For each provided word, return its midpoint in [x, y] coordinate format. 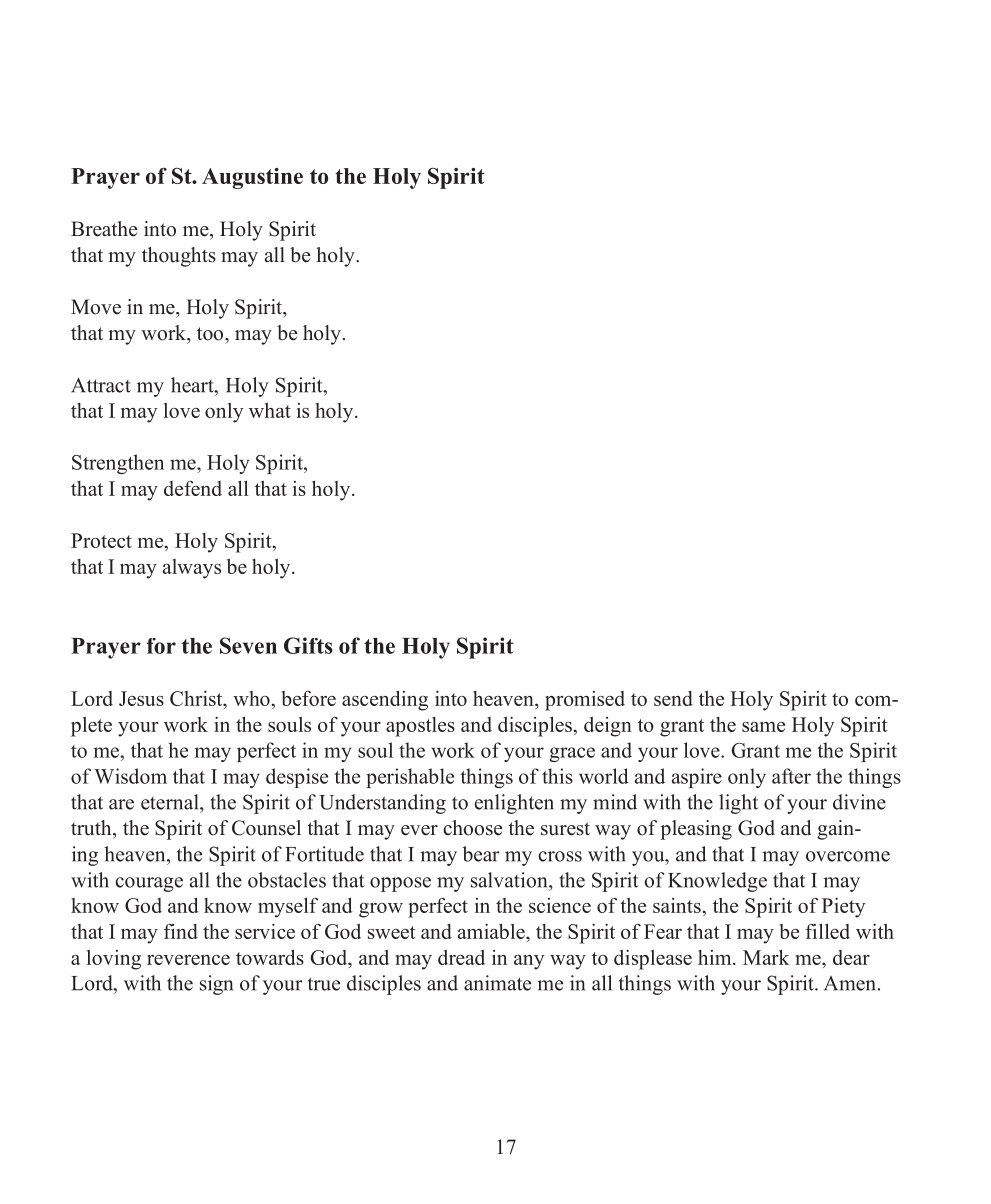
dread [461, 957]
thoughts [179, 257]
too [211, 334]
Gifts [308, 645]
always [192, 569]
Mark [766, 957]
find [181, 931]
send [673, 698]
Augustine [252, 178]
